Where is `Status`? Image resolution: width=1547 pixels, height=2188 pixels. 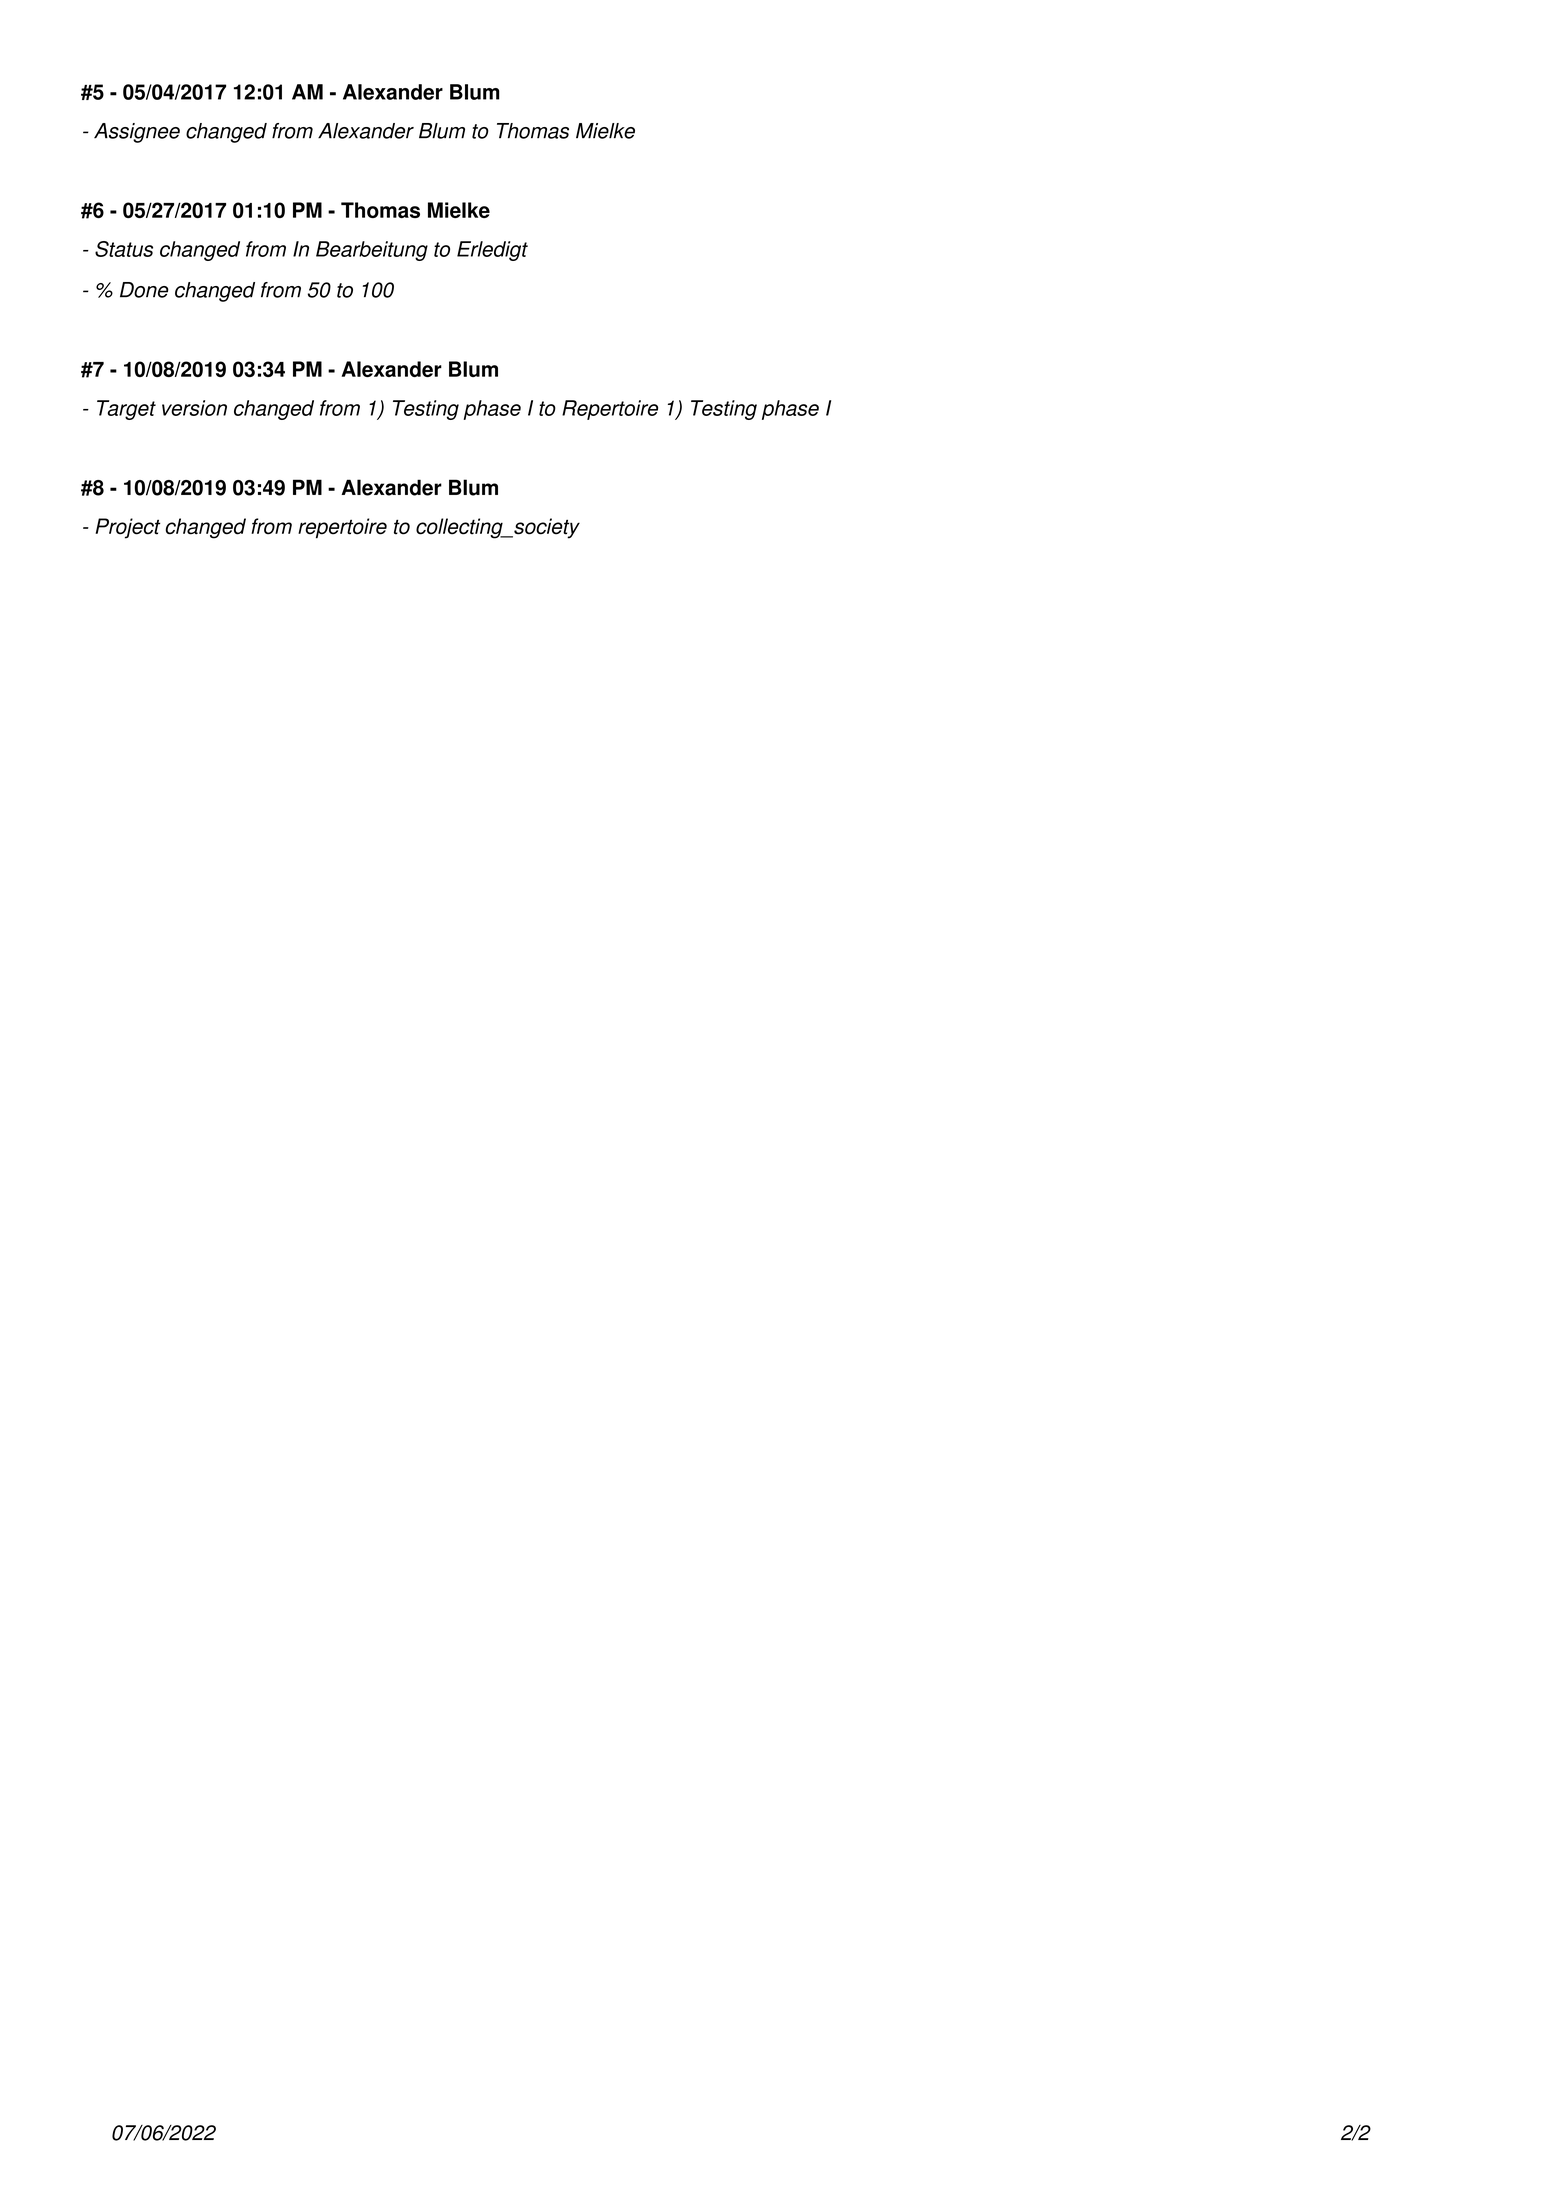 Status is located at coordinates (124, 249).
